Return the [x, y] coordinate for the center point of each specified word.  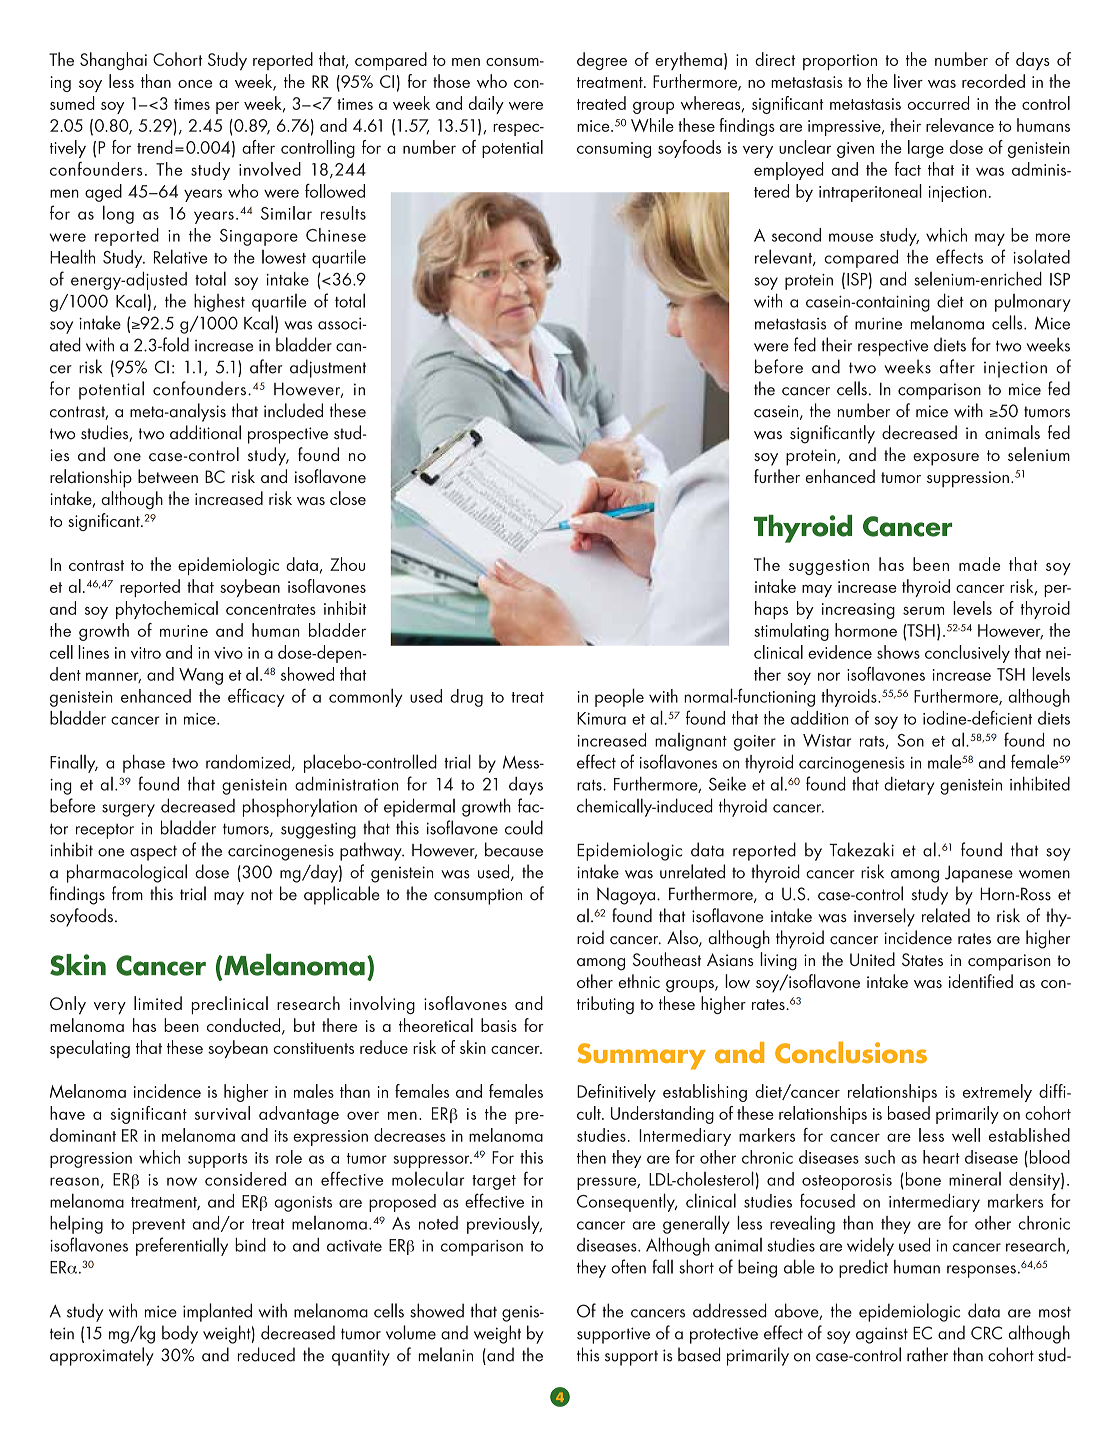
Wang [201, 676]
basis [499, 1025]
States [922, 959]
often [628, 1266]
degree [602, 61]
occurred [938, 103]
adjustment [328, 368]
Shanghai [113, 61]
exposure [946, 459]
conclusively [967, 654]
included [293, 410]
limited [158, 1003]
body [180, 1334]
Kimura [601, 718]
